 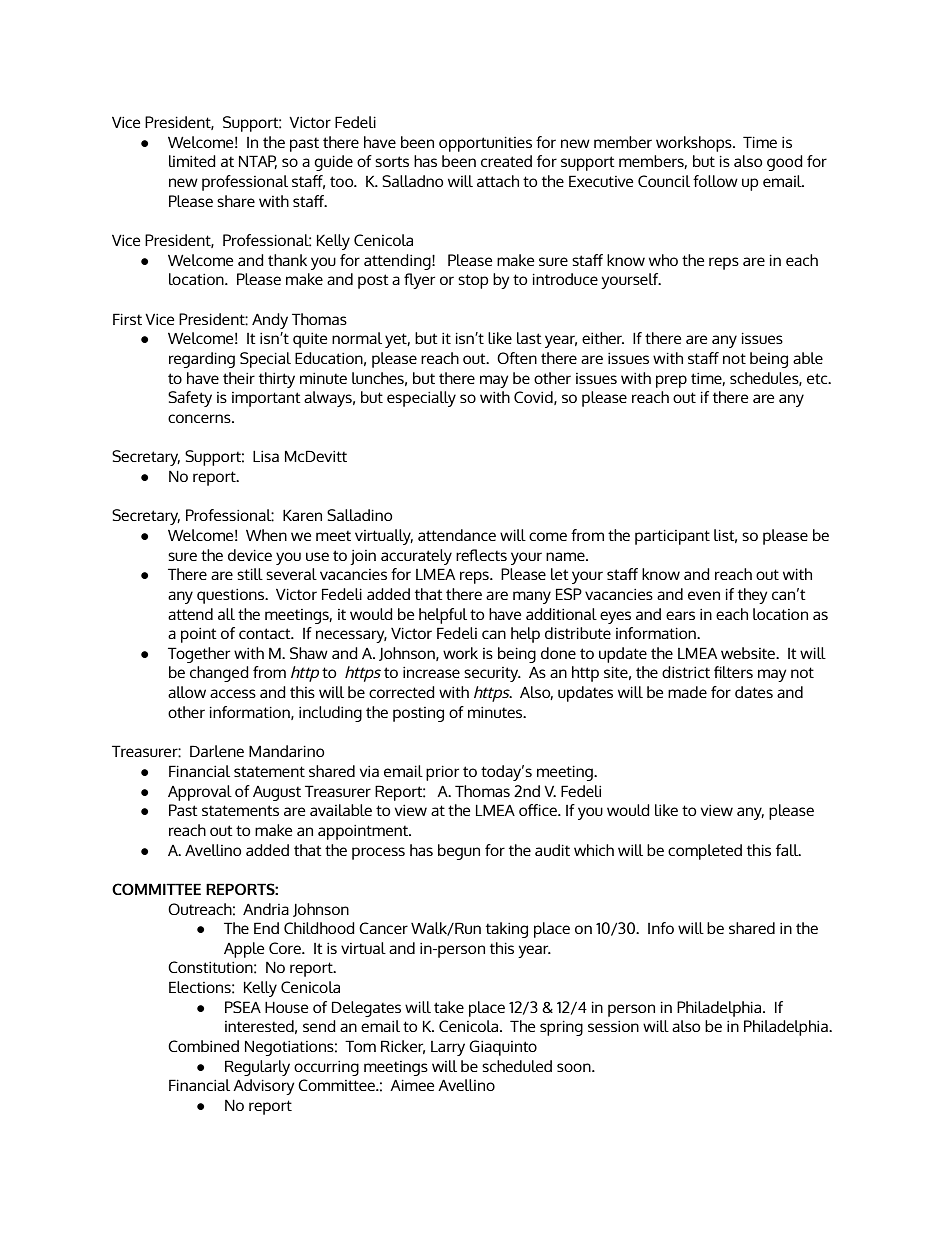 I want to click on limited, so click(x=192, y=161).
